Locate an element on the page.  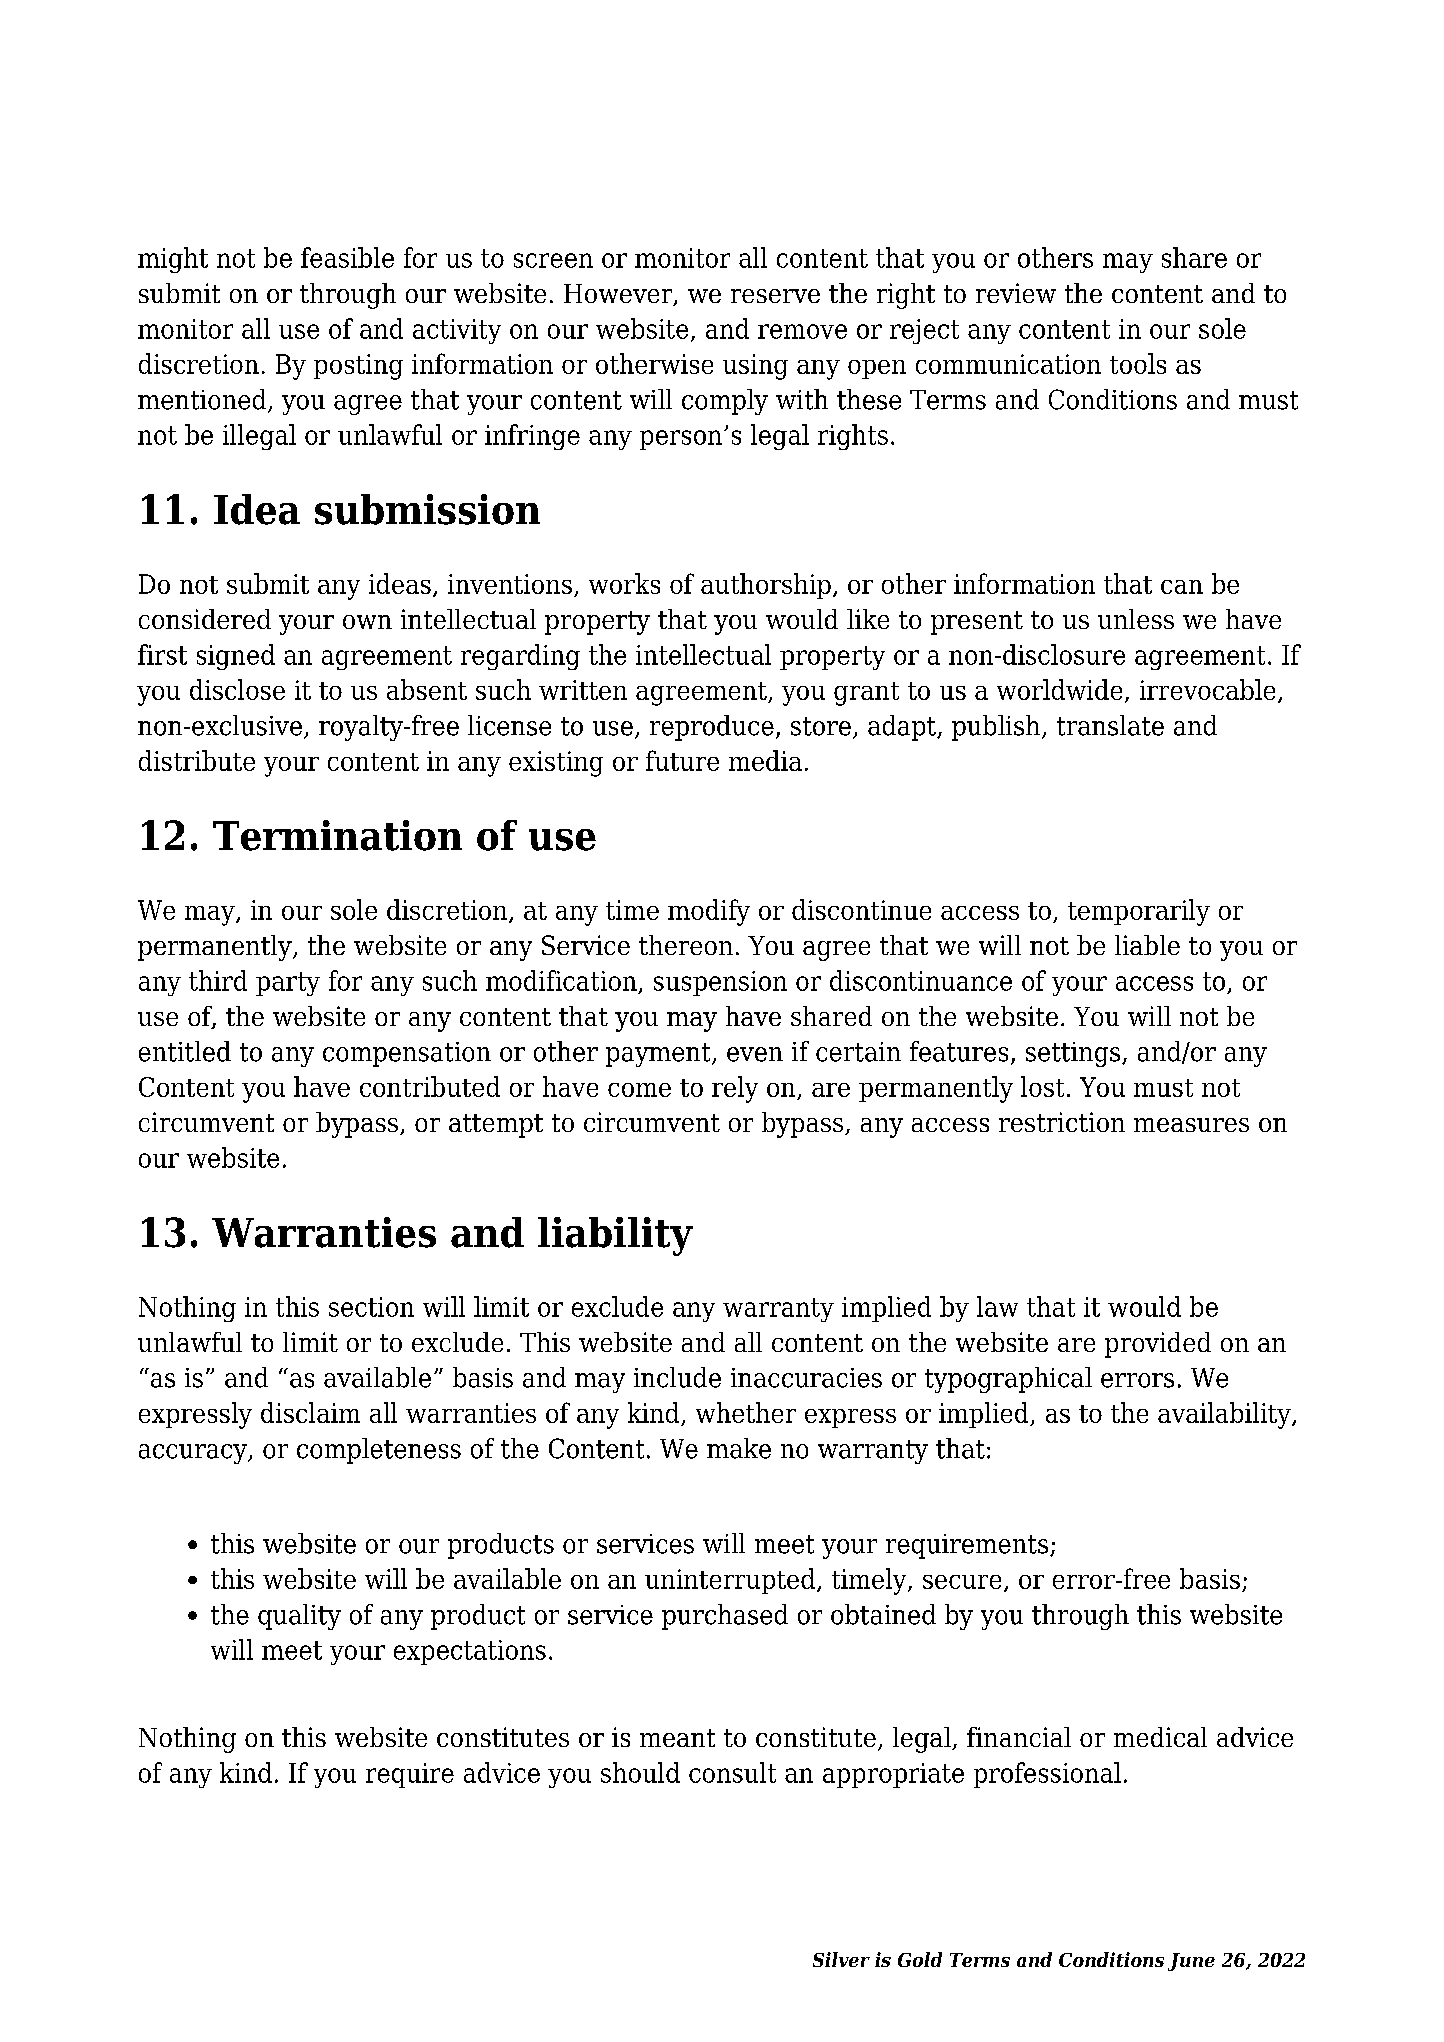
June is located at coordinates (1191, 1962).
